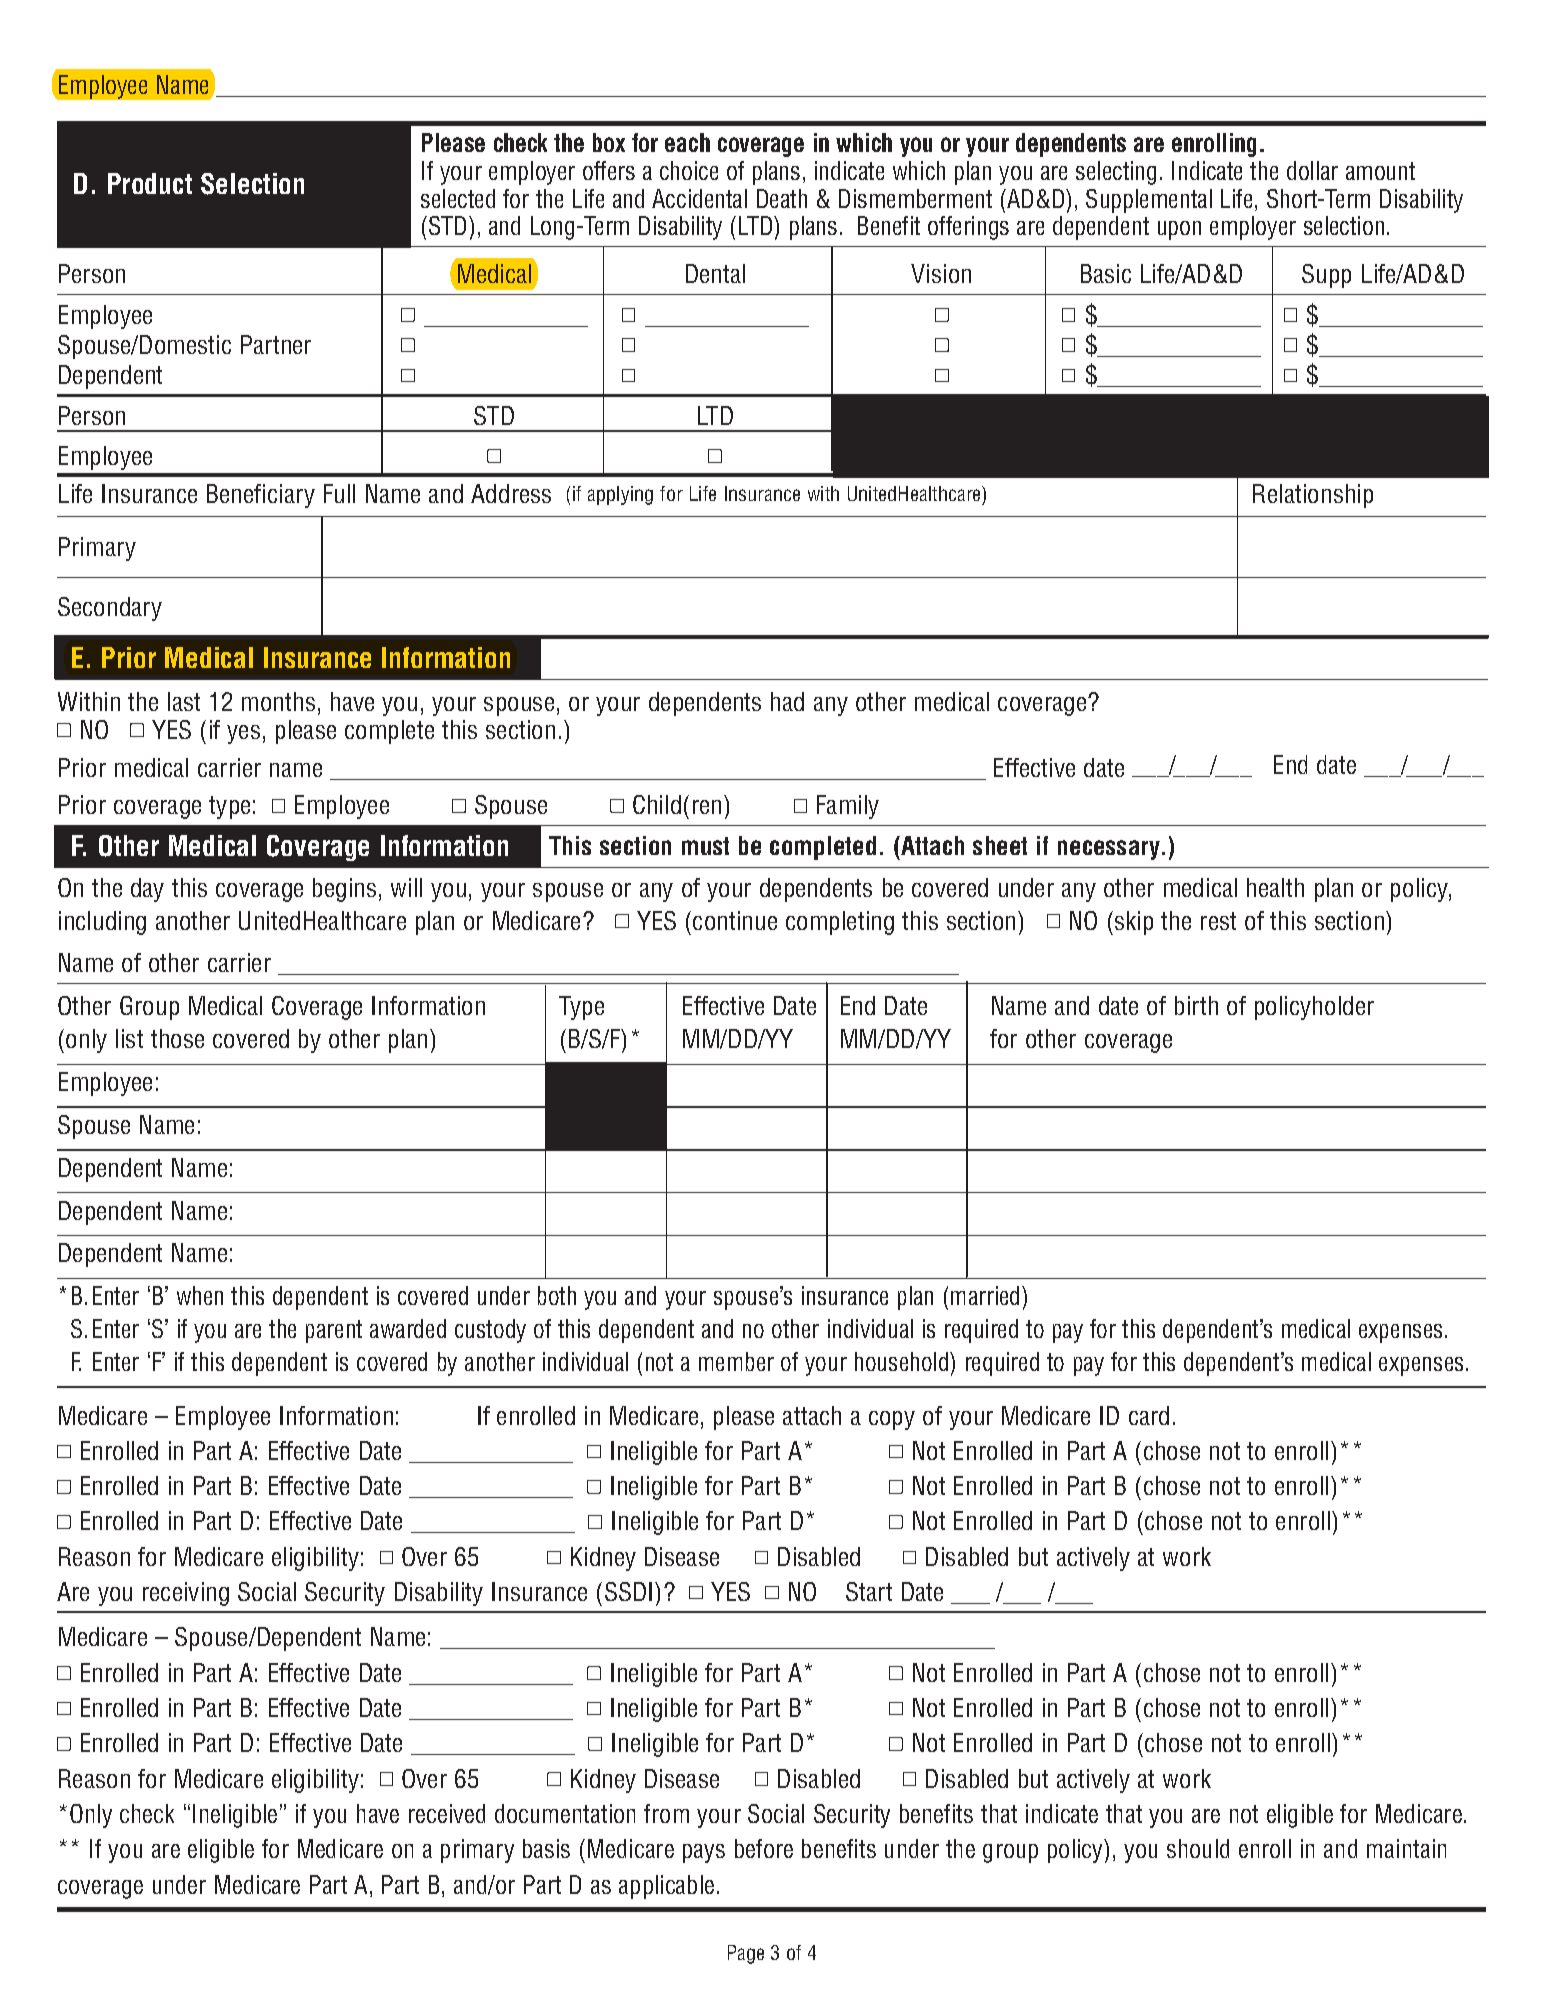 The width and height of the screenshot is (1543, 1997). What do you see at coordinates (1196, 1005) in the screenshot?
I see `birth` at bounding box center [1196, 1005].
